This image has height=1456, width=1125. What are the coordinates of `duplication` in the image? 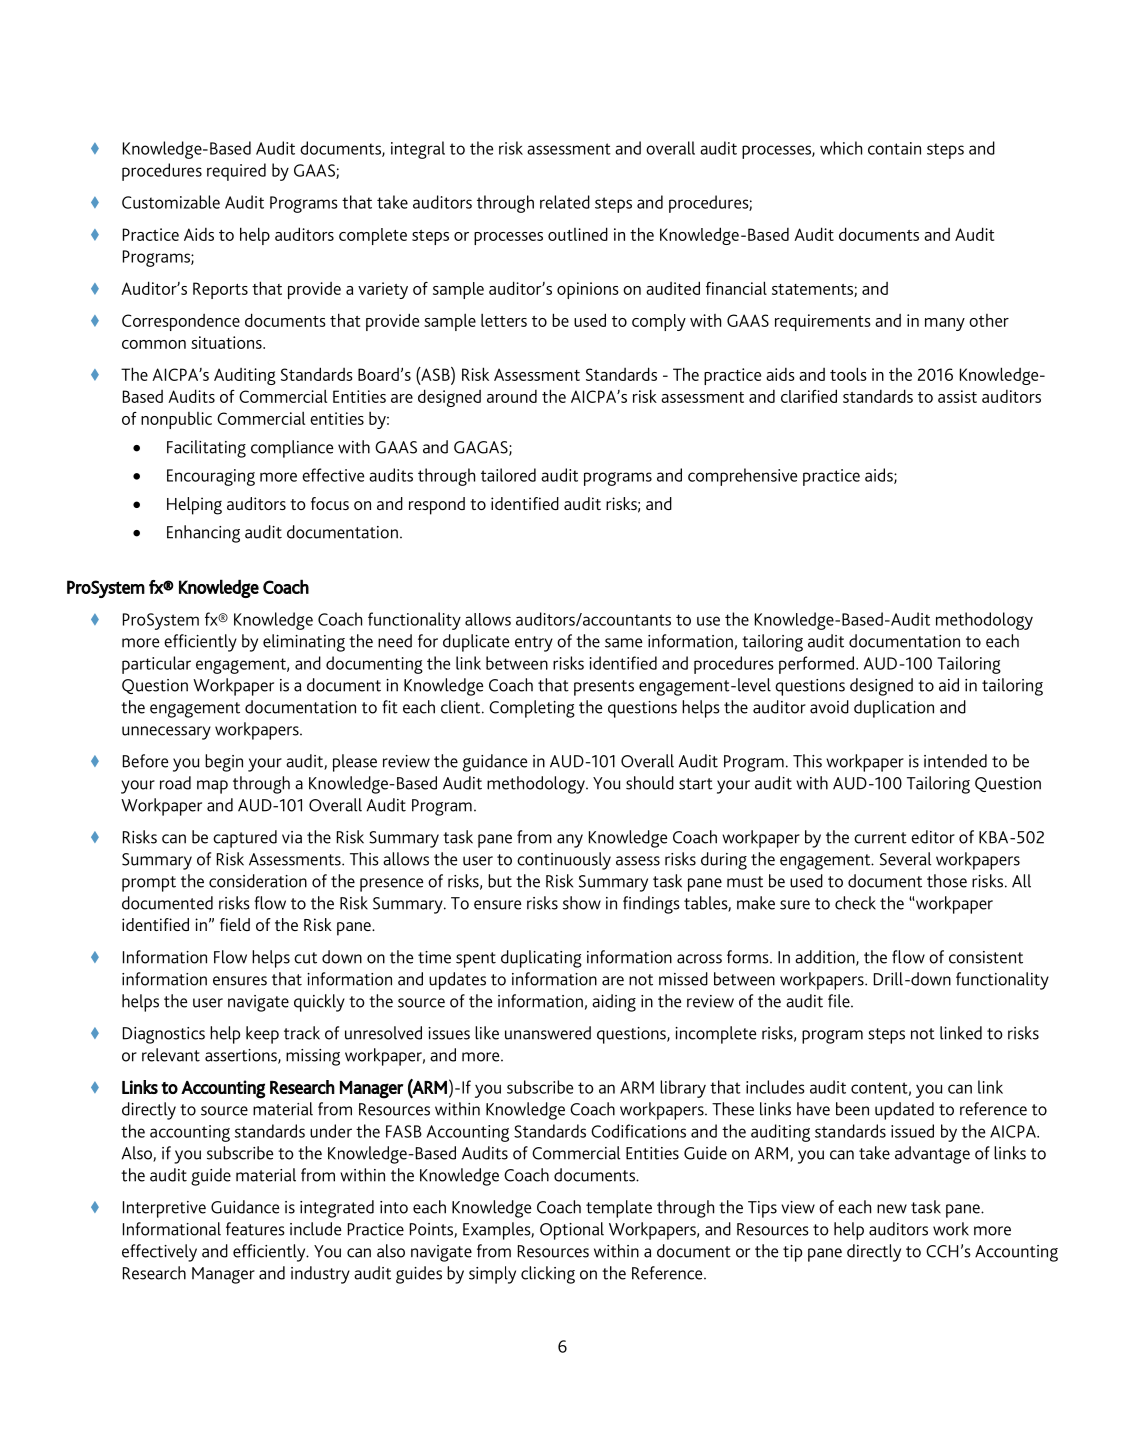 It's located at (894, 709).
